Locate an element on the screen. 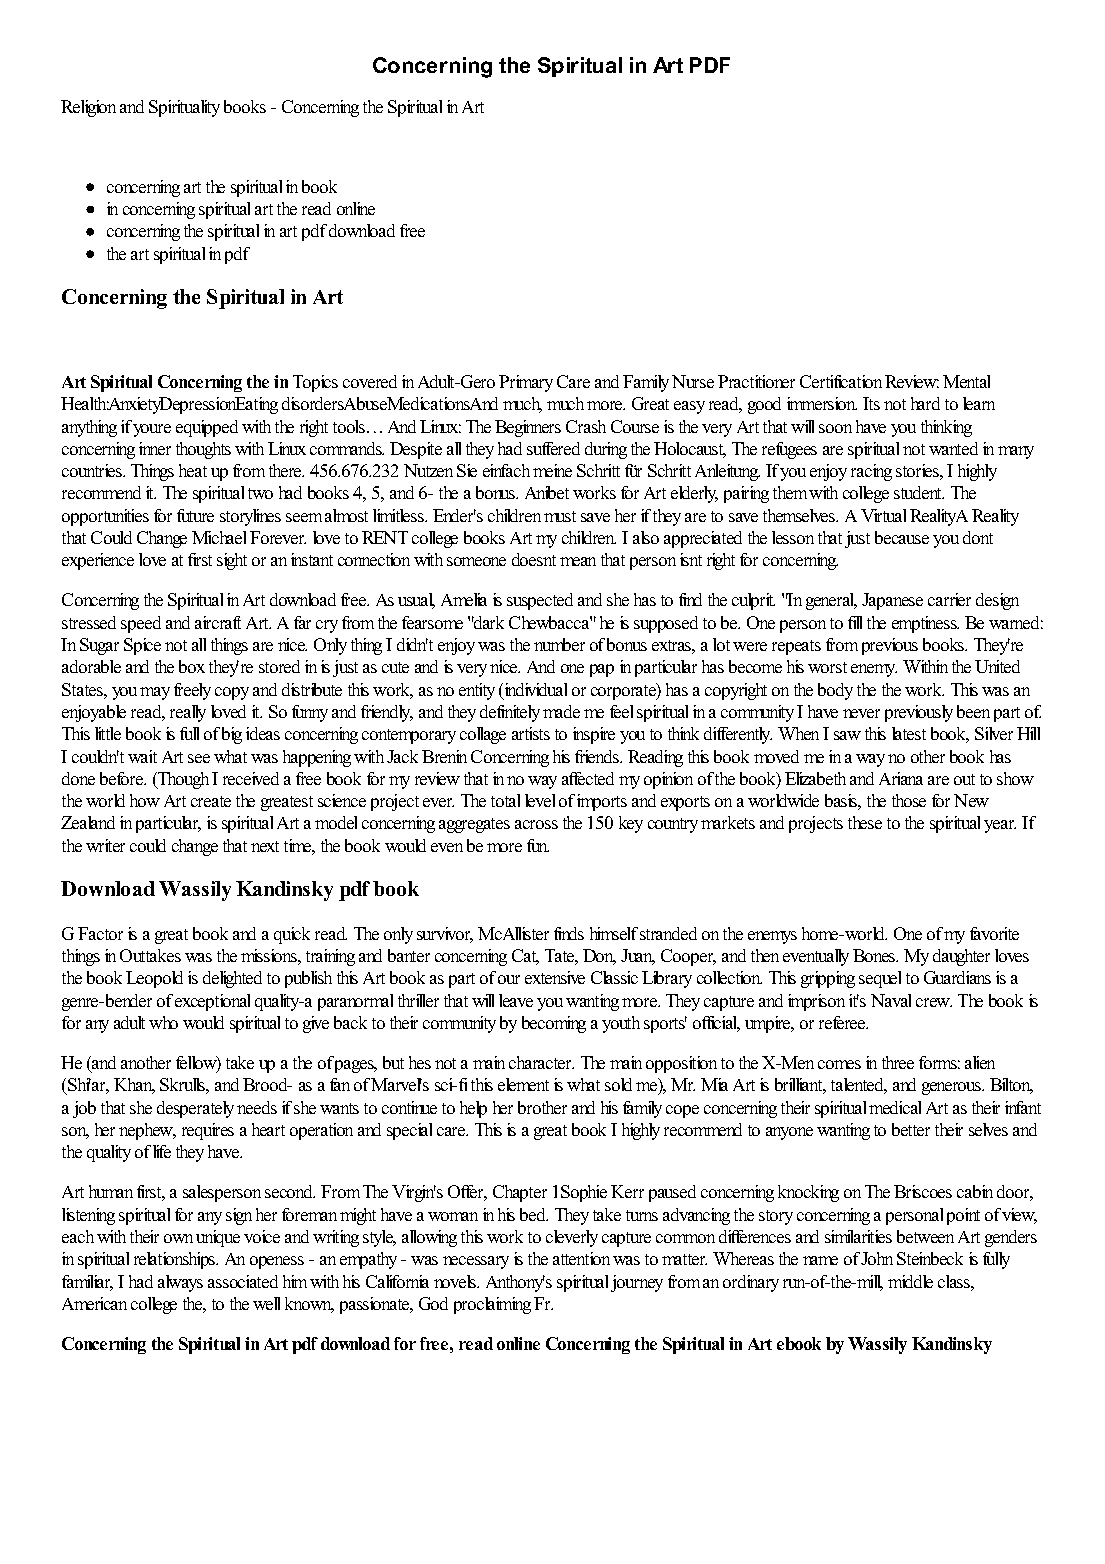  individual is located at coordinates (534, 691).
